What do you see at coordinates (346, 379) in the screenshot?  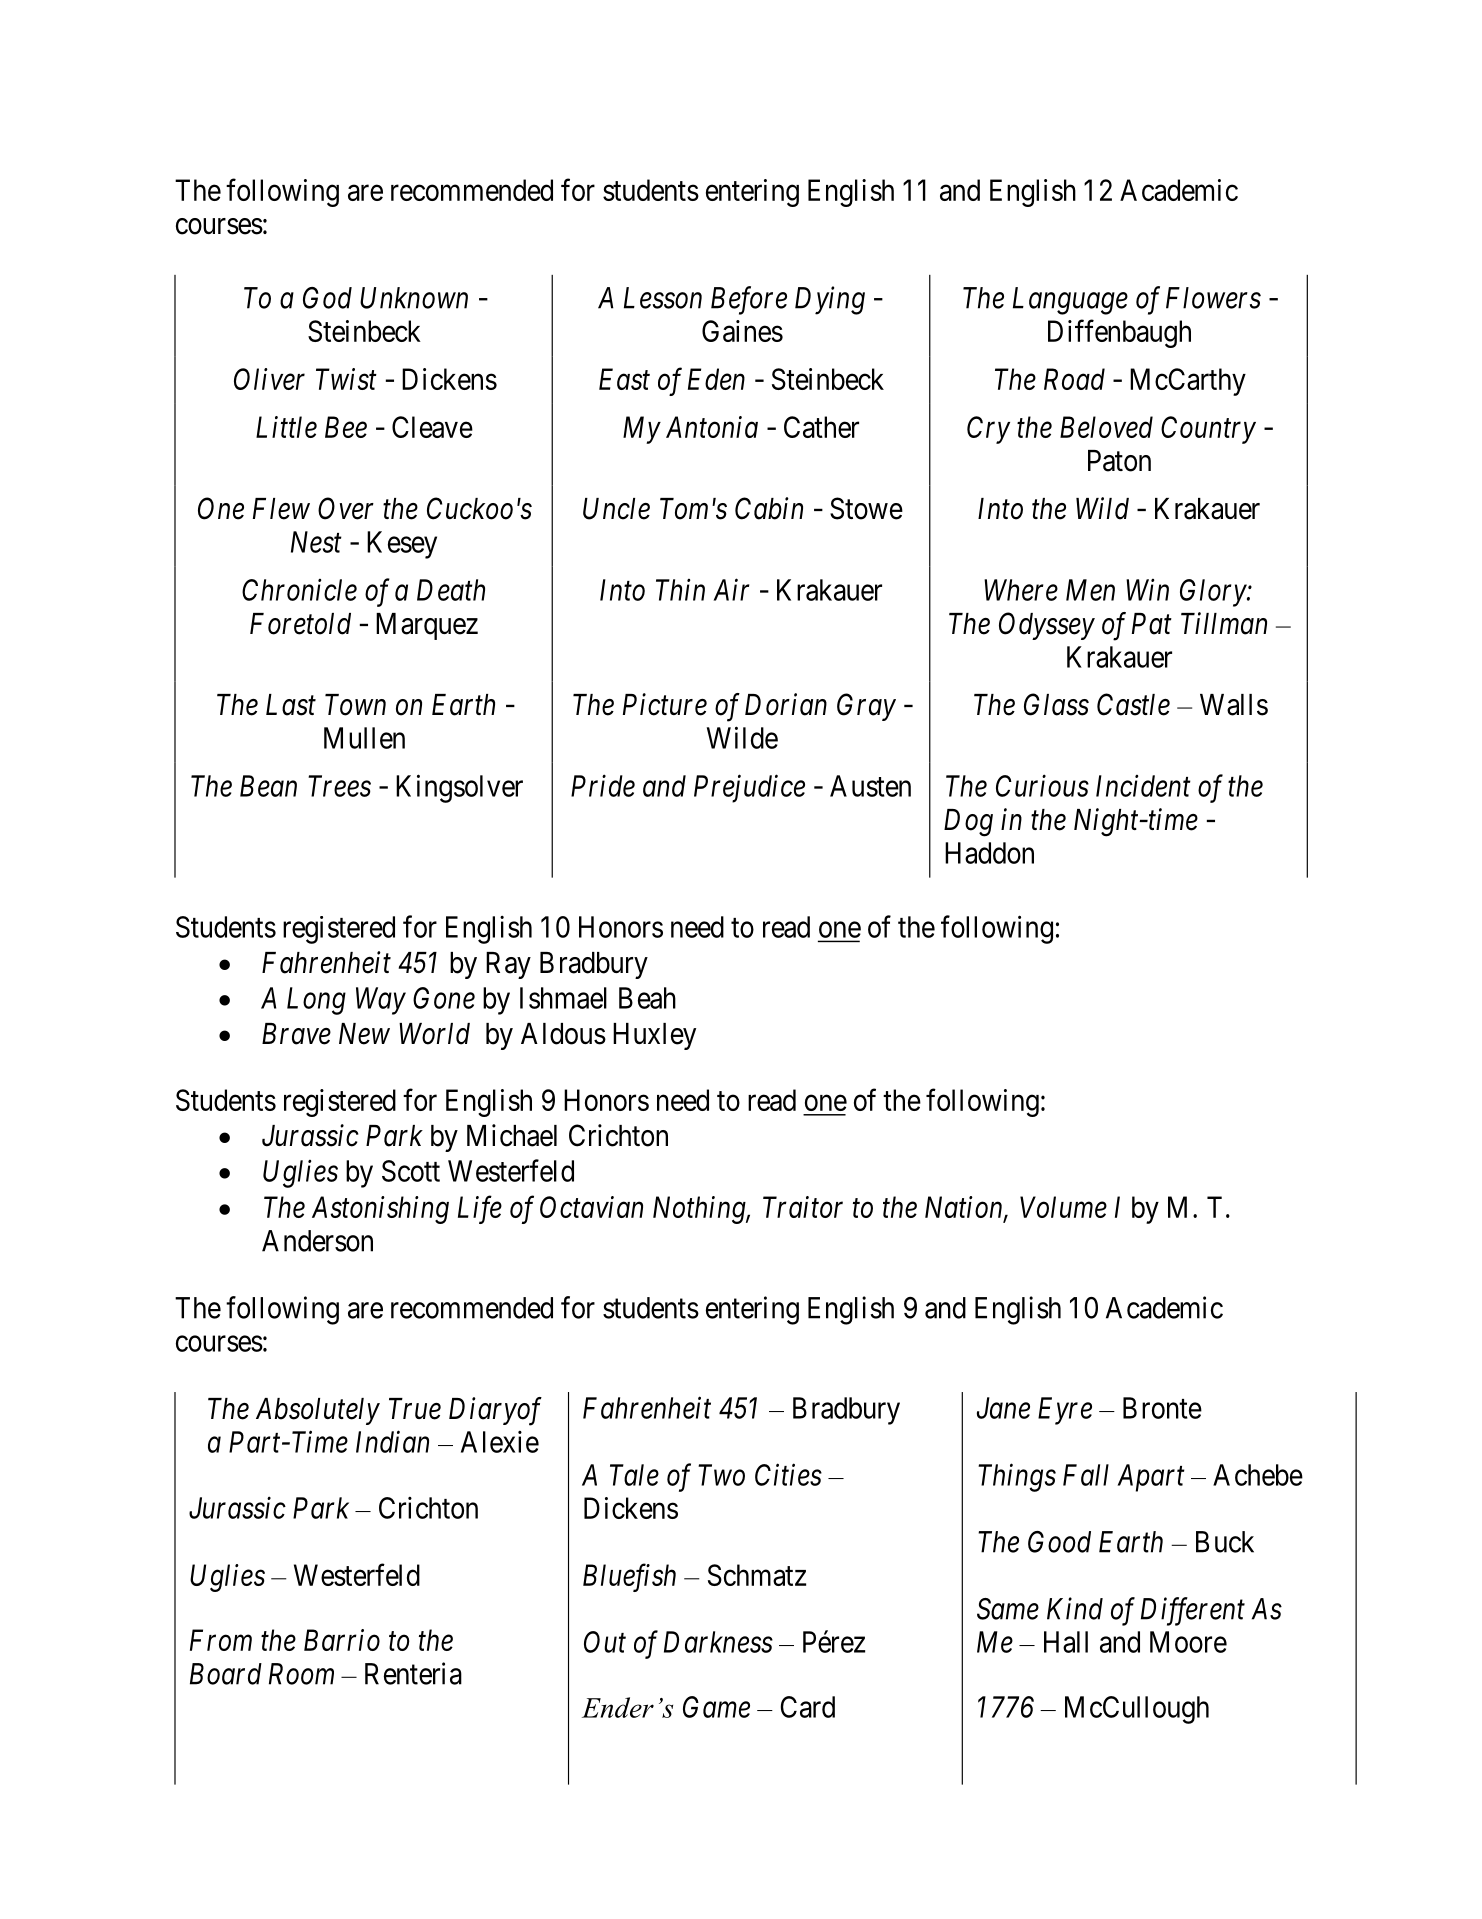 I see `Twist` at bounding box center [346, 379].
